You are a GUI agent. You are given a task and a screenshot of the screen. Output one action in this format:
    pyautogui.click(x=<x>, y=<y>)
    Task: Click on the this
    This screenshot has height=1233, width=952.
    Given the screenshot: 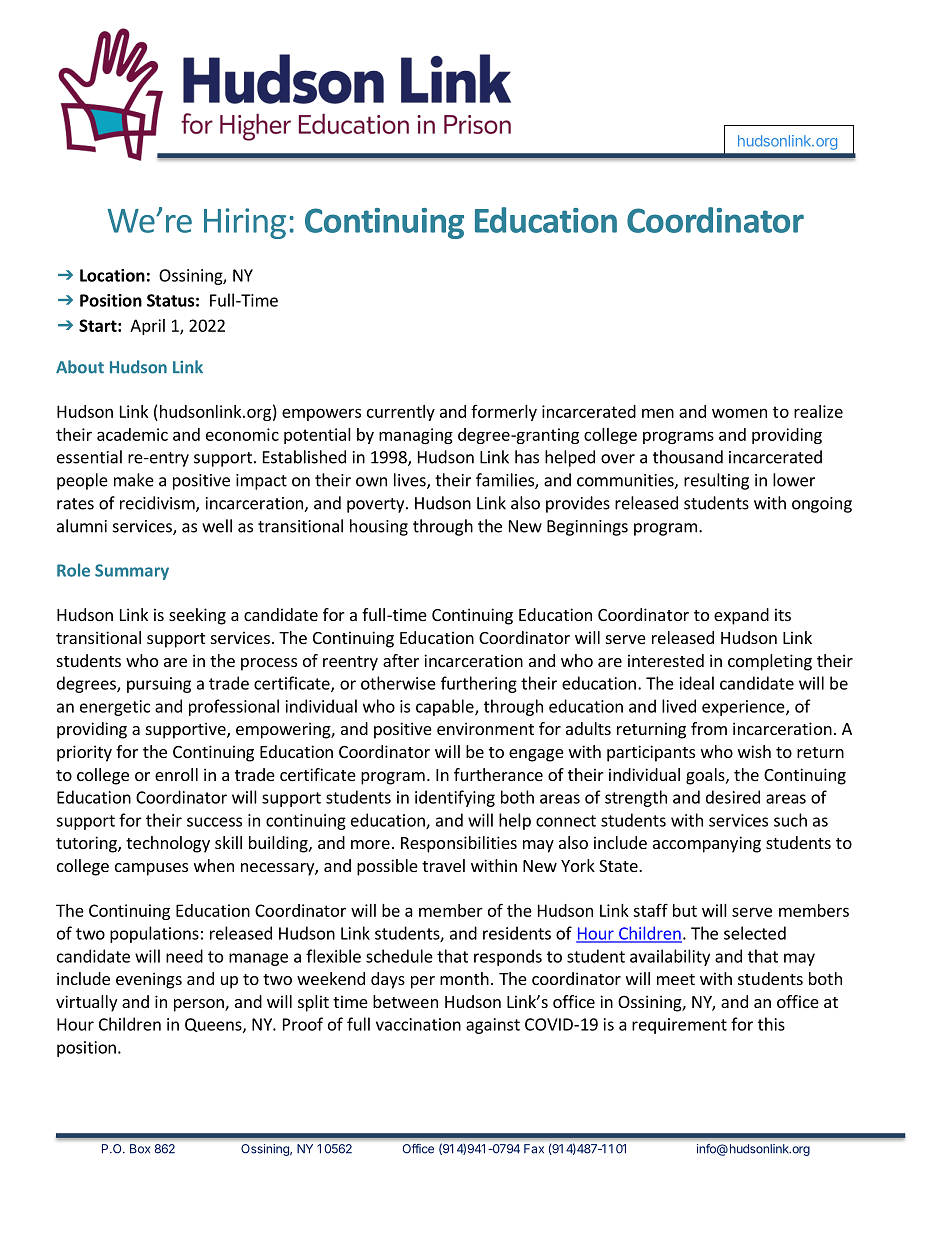 What is the action you would take?
    pyautogui.click(x=771, y=1024)
